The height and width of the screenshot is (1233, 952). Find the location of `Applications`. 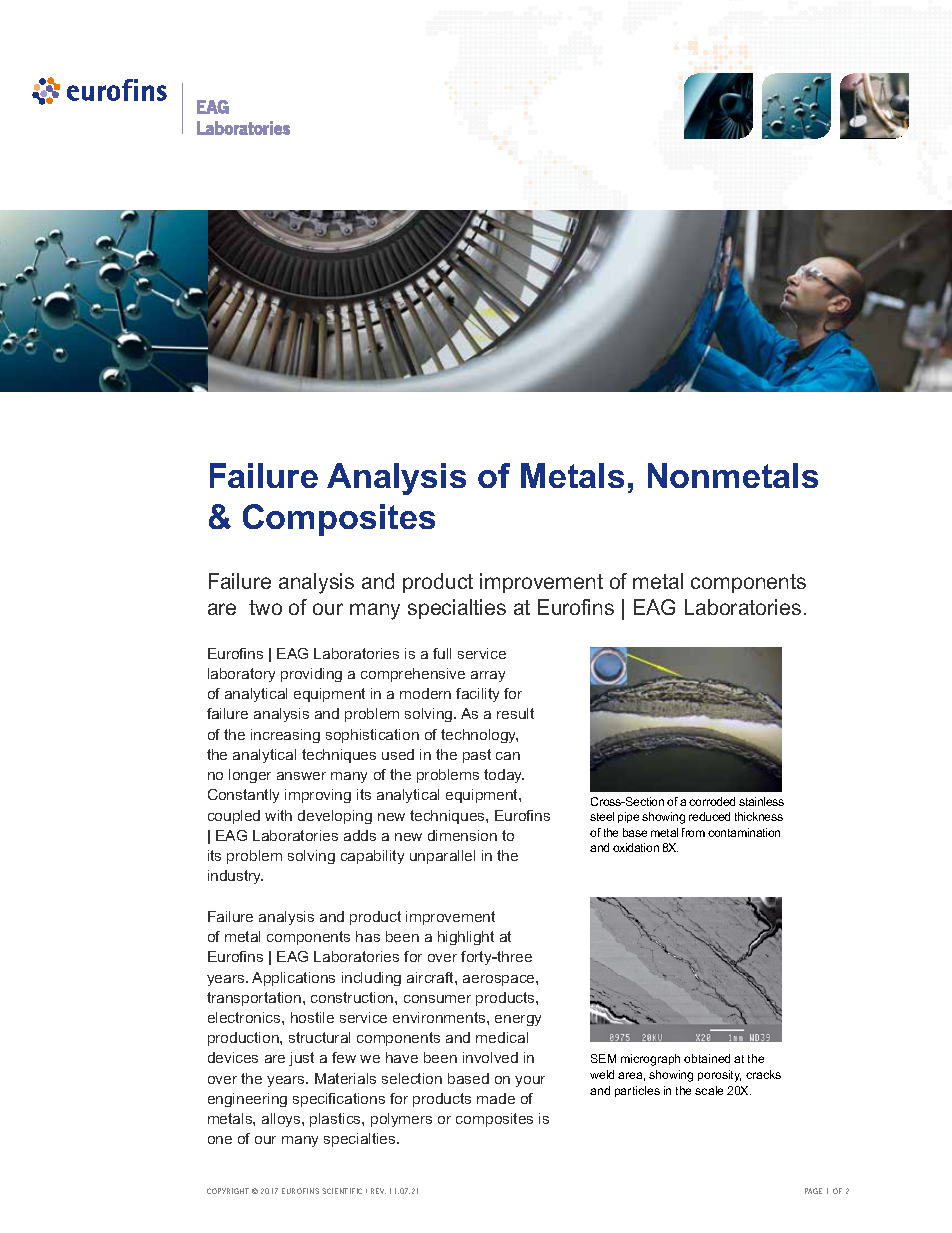

Applications is located at coordinates (293, 979).
